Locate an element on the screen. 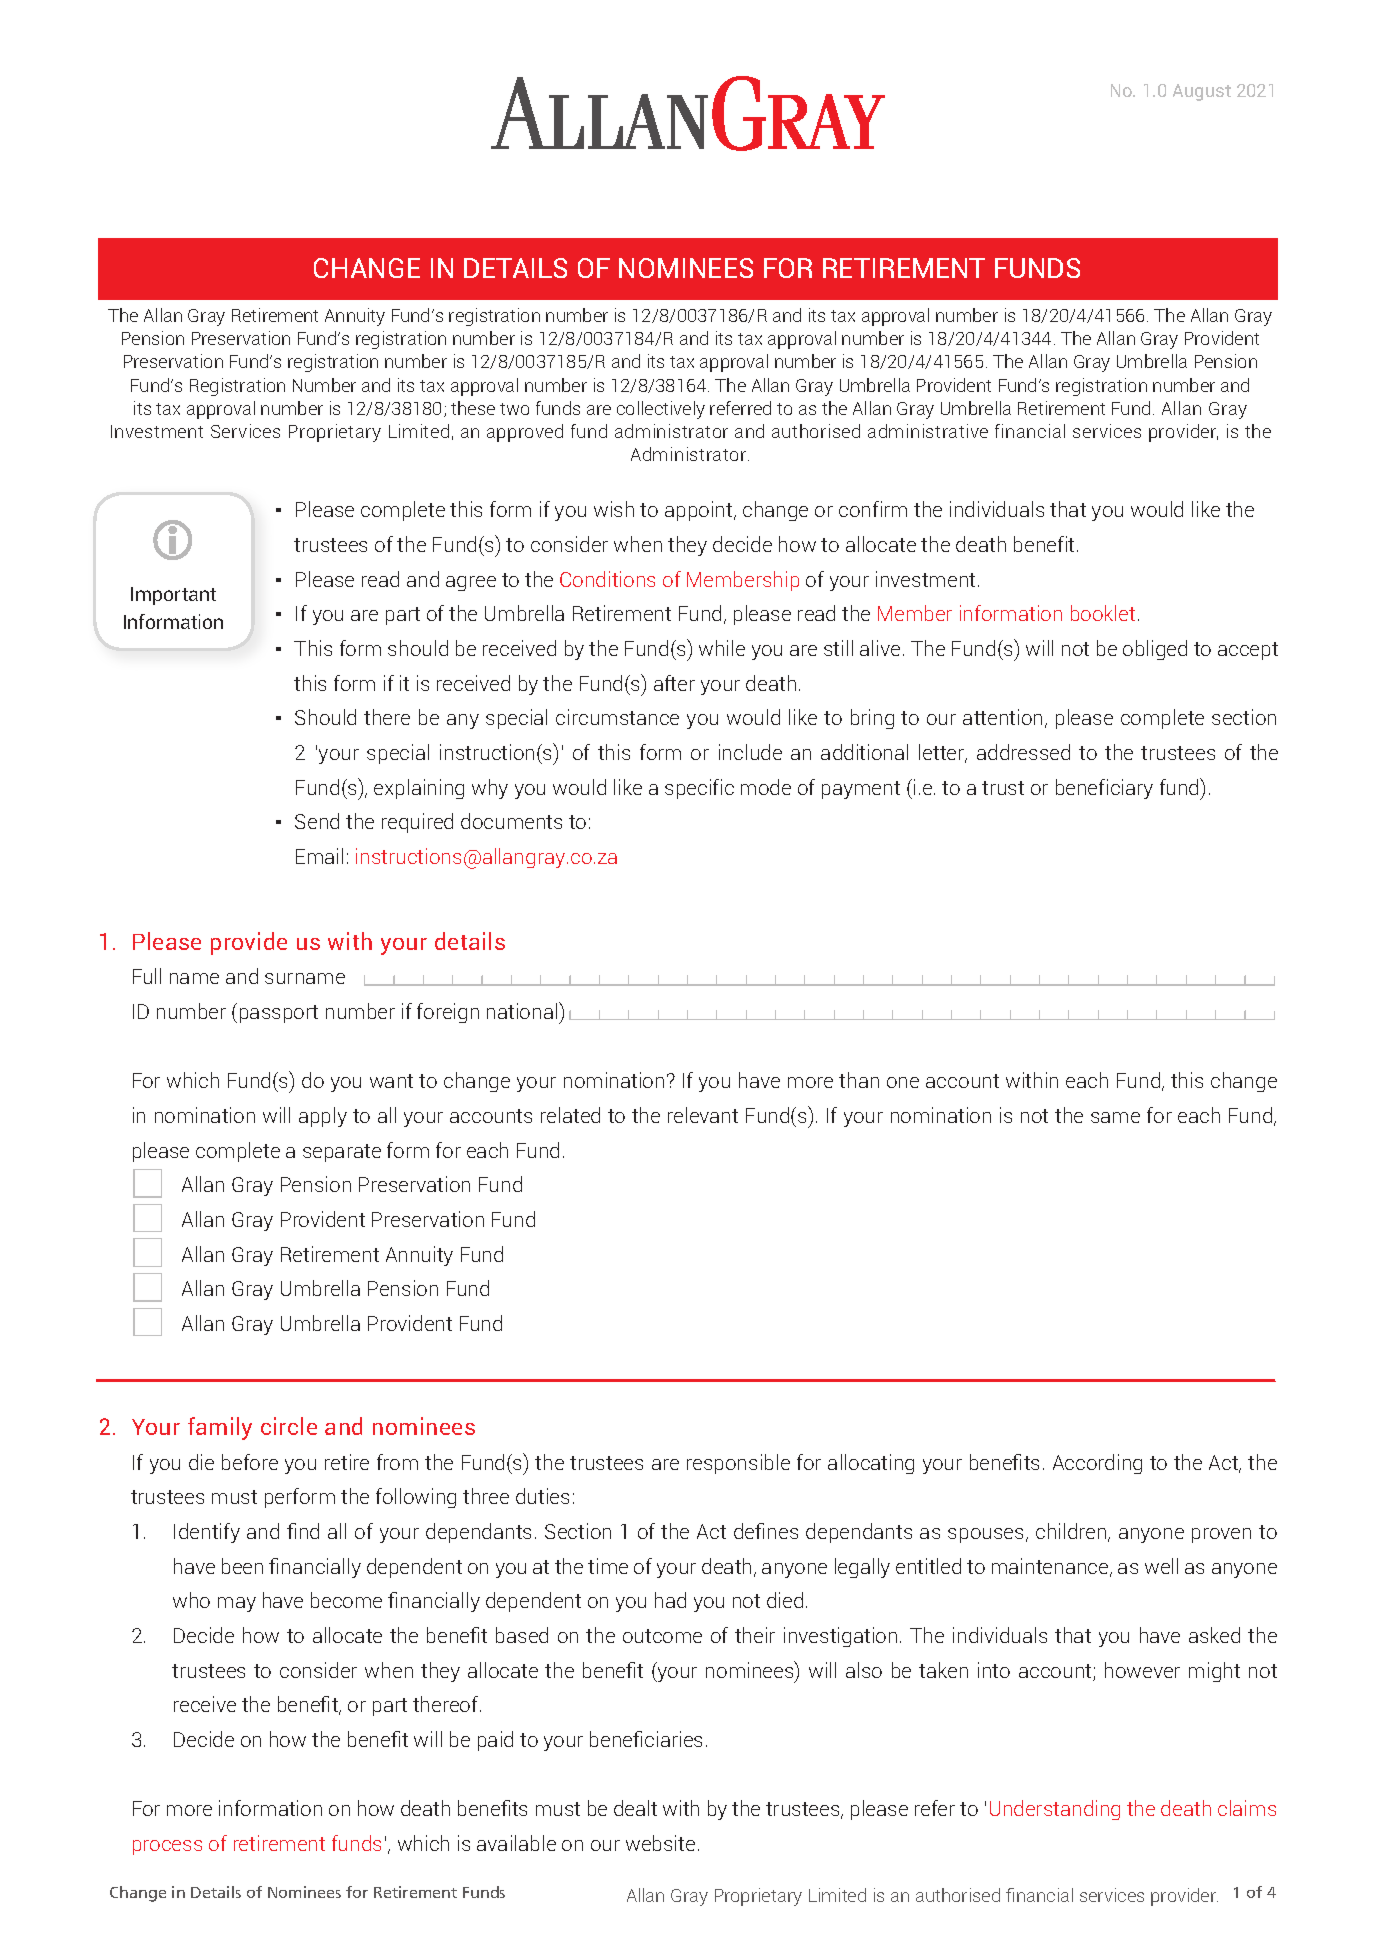 This screenshot has width=1376, height=1946. August is located at coordinates (1202, 92).
